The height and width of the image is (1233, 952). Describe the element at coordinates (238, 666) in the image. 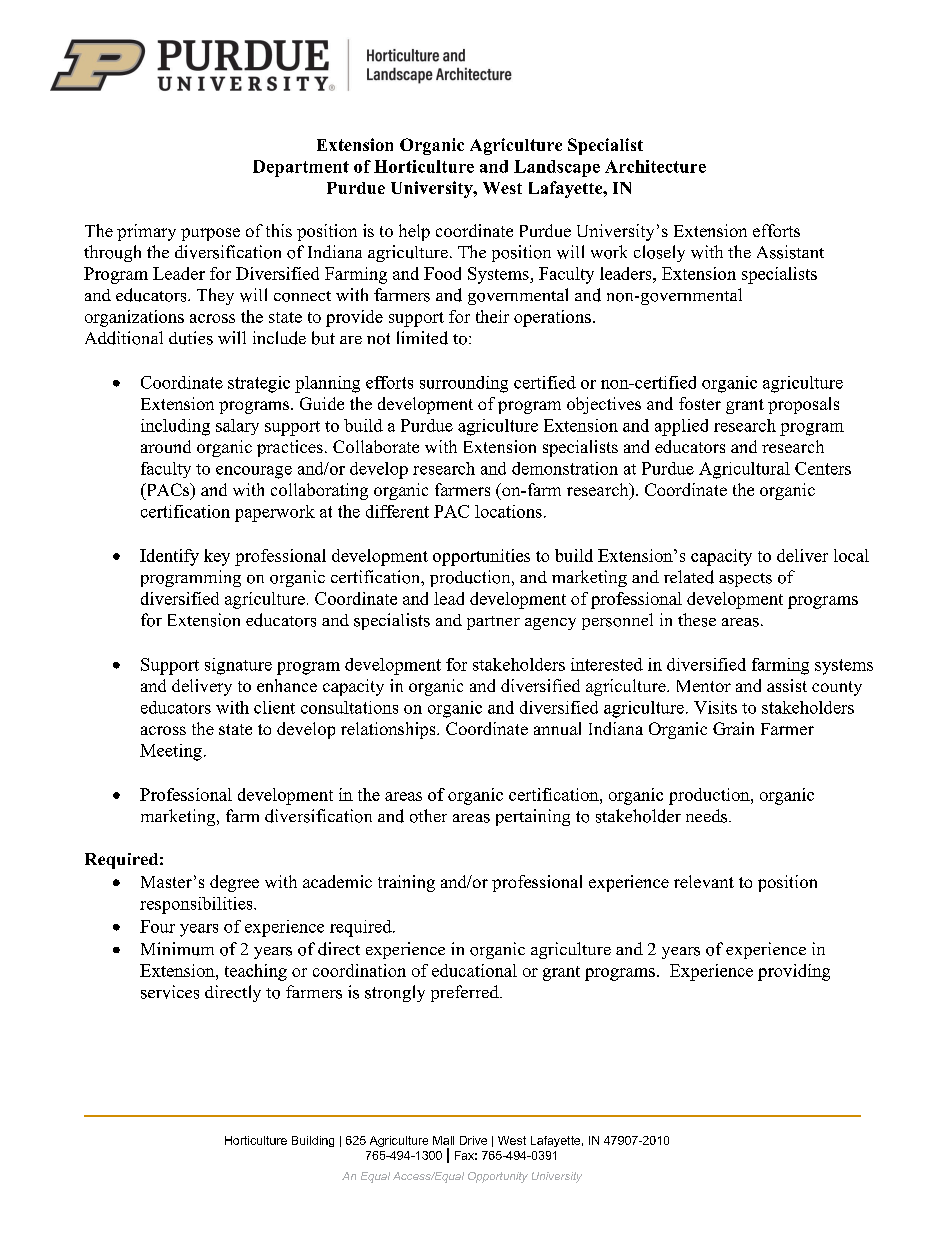

I see `signature` at that location.
